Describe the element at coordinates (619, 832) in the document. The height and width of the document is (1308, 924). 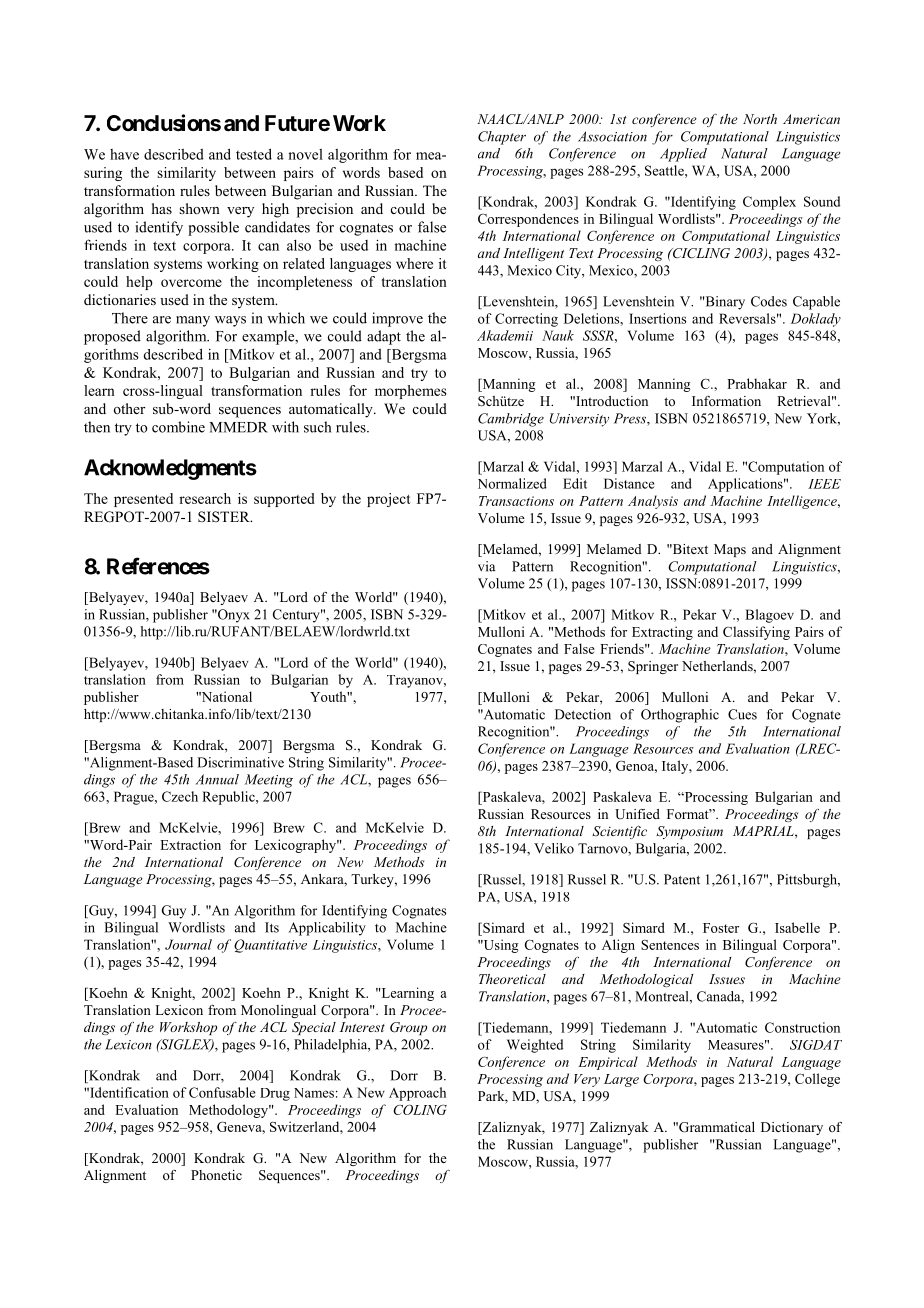
I see `Scientific` at that location.
